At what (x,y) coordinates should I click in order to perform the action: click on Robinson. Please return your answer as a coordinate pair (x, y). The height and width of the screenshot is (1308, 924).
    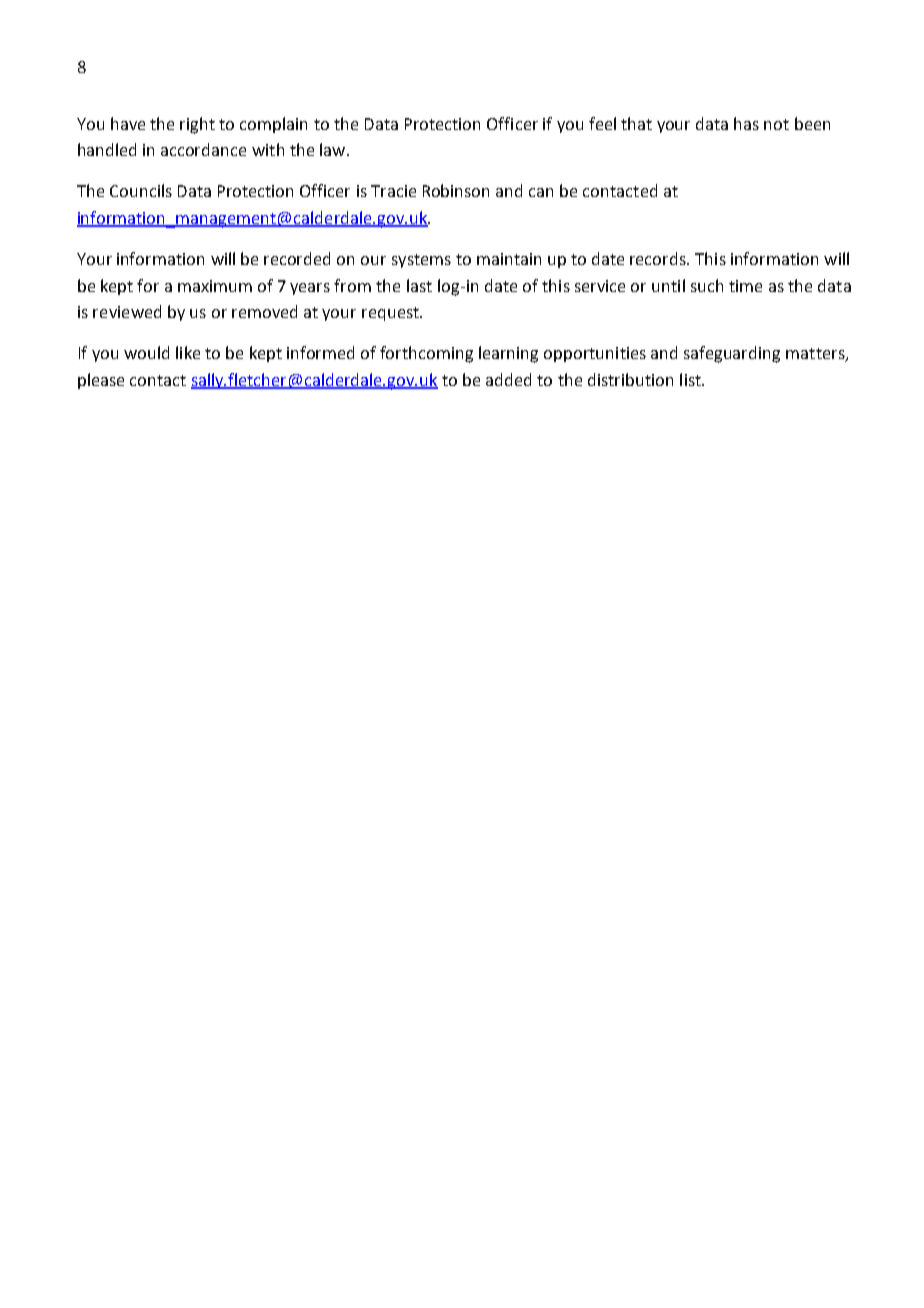
    Looking at the image, I should click on (456, 190).
